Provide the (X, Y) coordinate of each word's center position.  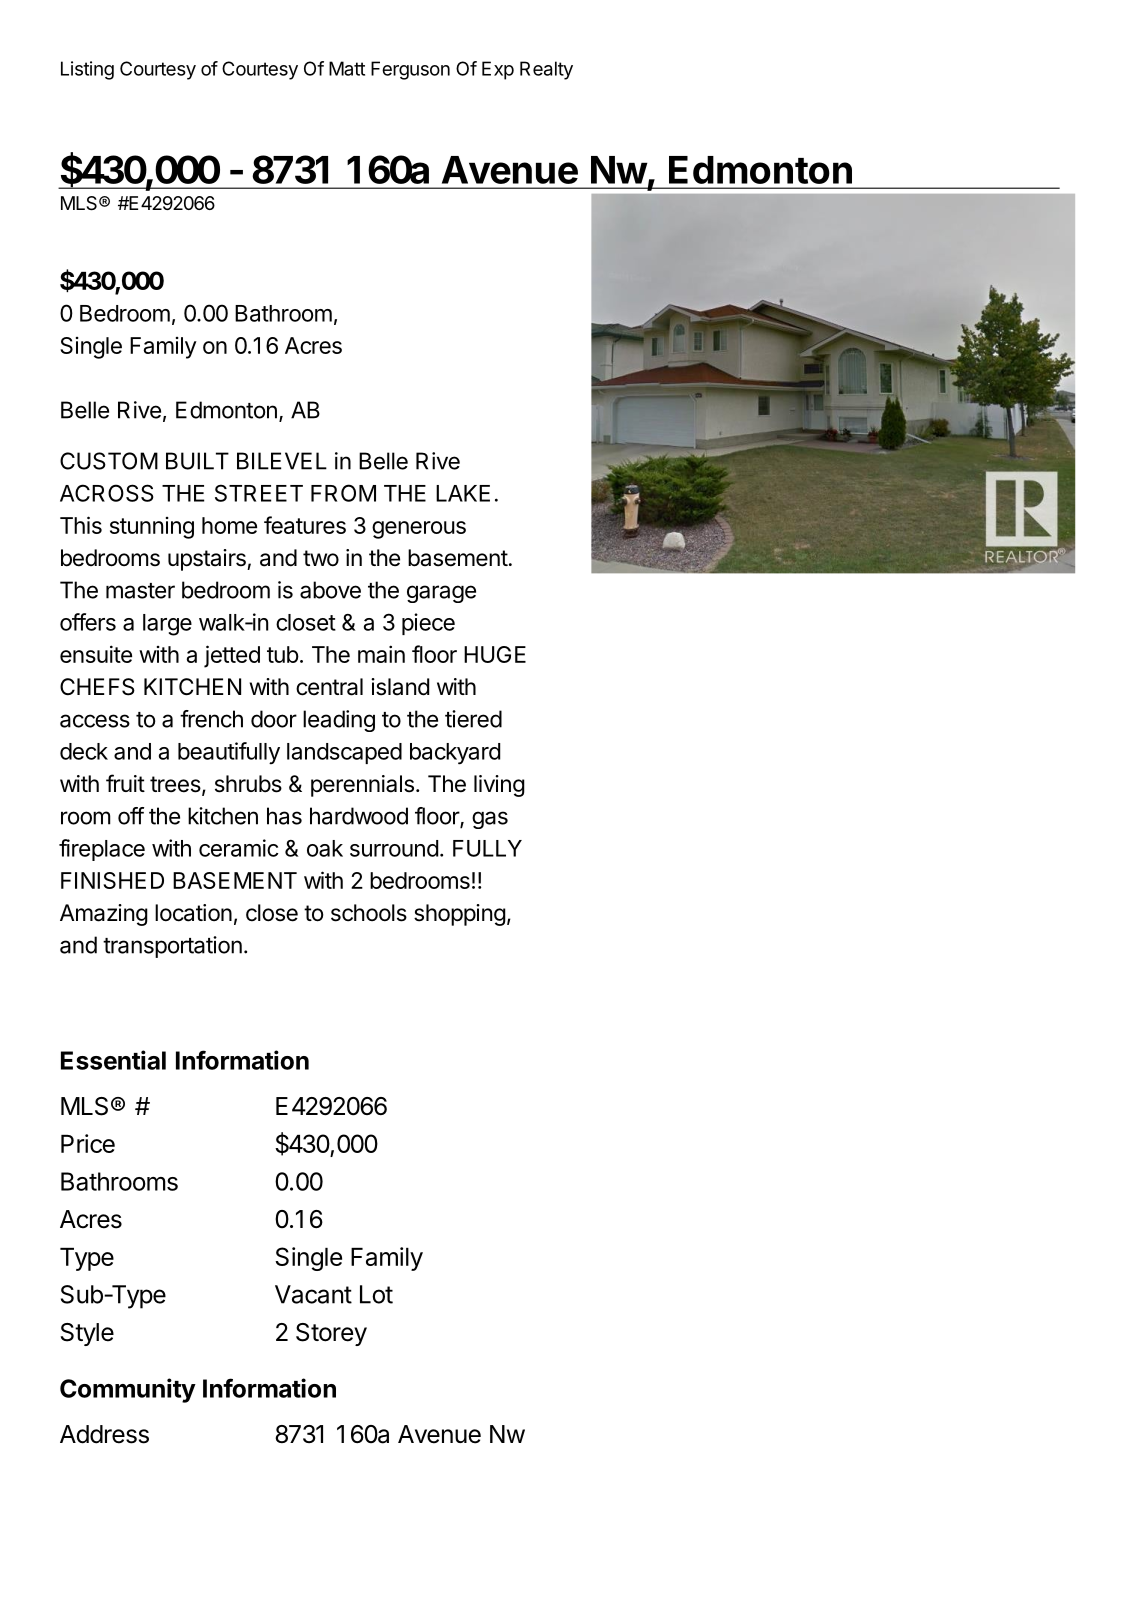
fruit (125, 783)
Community (128, 1390)
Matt (347, 68)
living (499, 786)
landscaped (344, 753)
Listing (87, 70)
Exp (498, 70)
